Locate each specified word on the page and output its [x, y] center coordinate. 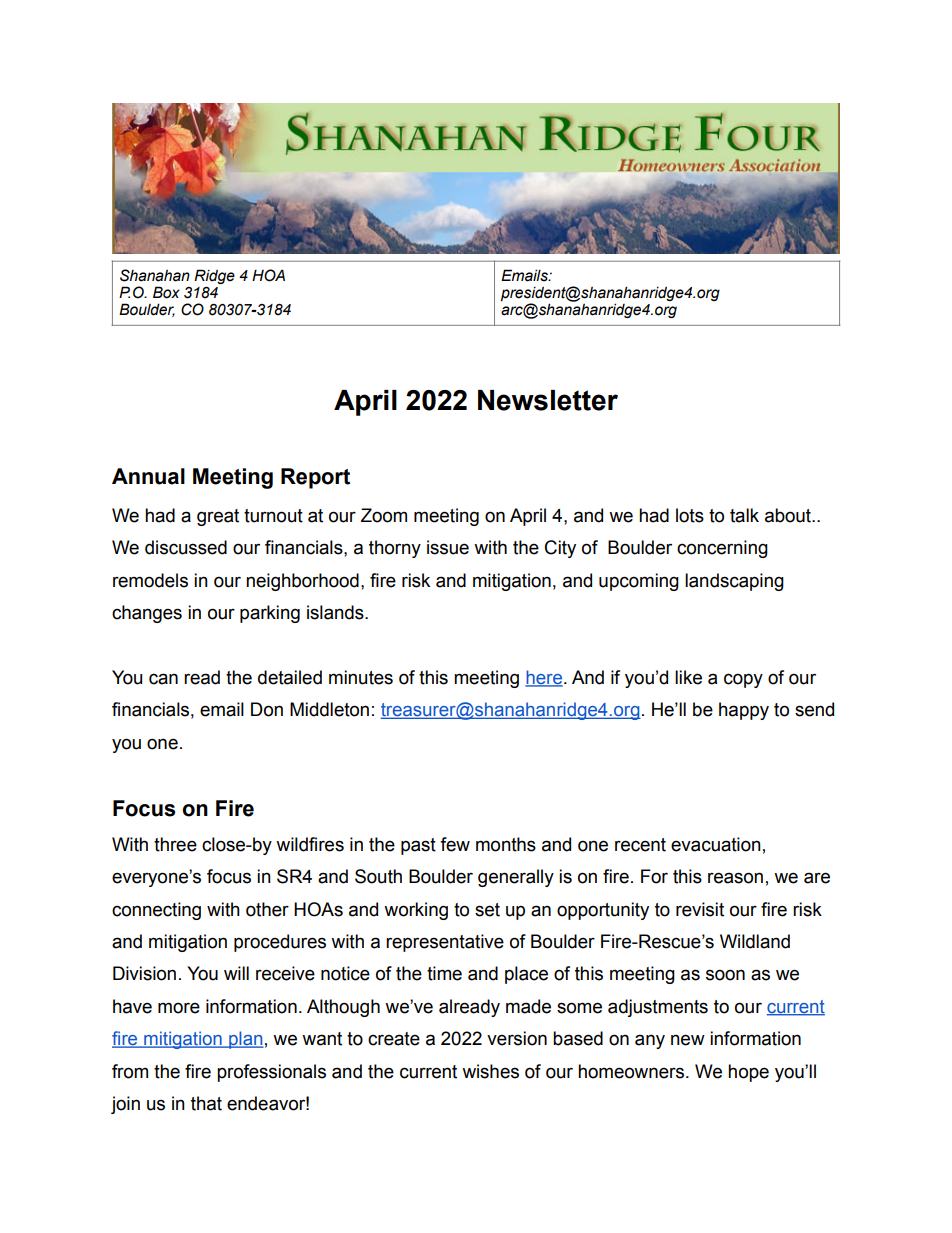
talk [744, 515]
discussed [186, 547]
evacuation [716, 844]
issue [448, 547]
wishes [490, 1071]
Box [166, 292]
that [206, 1103]
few [455, 844]
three [175, 844]
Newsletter [548, 400]
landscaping [734, 582]
